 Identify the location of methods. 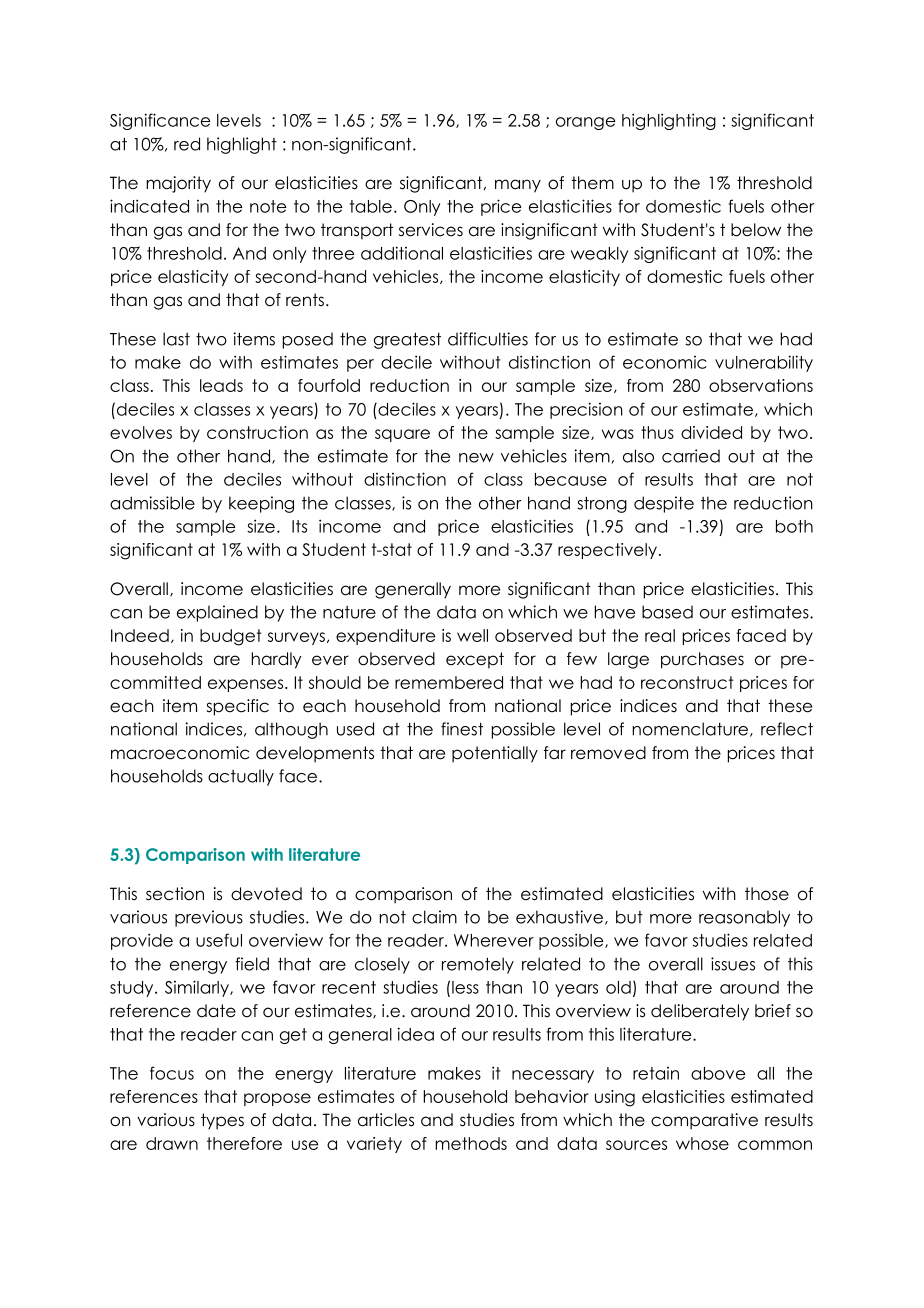
(471, 1143).
